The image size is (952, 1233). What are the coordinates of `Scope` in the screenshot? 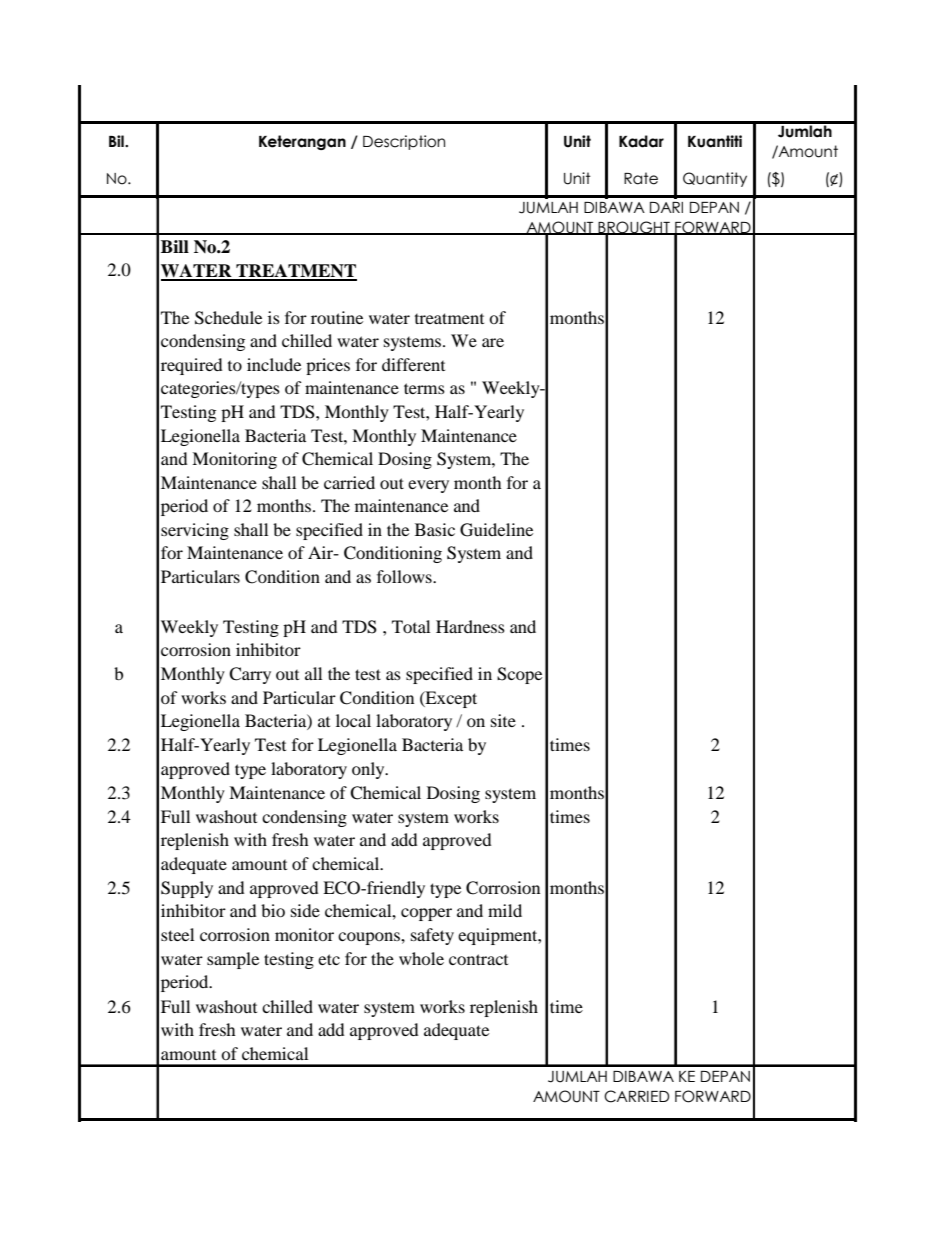 It's located at (519, 675).
